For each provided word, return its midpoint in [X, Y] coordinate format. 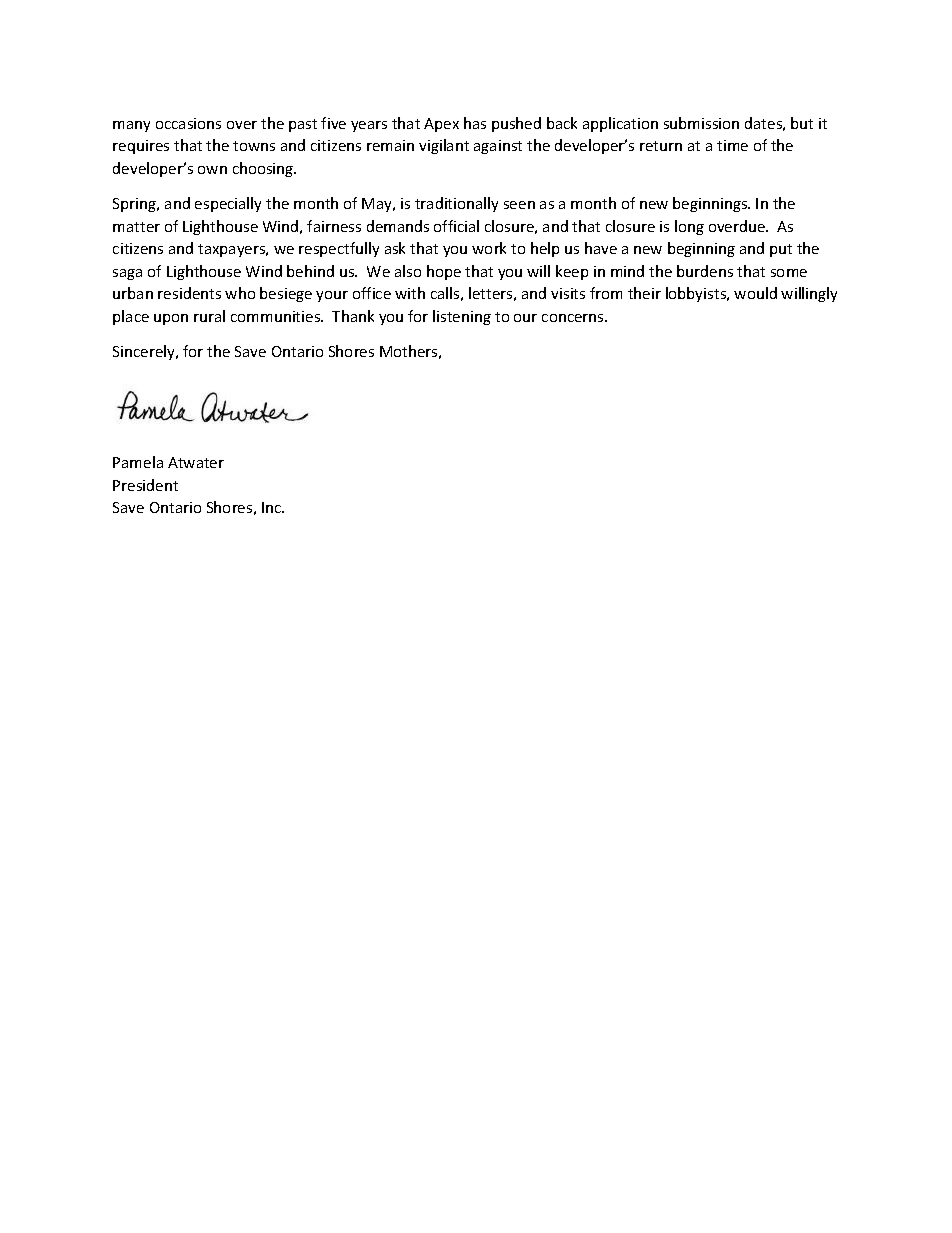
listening [462, 317]
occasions [188, 123]
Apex [441, 125]
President [145, 485]
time [732, 145]
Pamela [138, 462]
